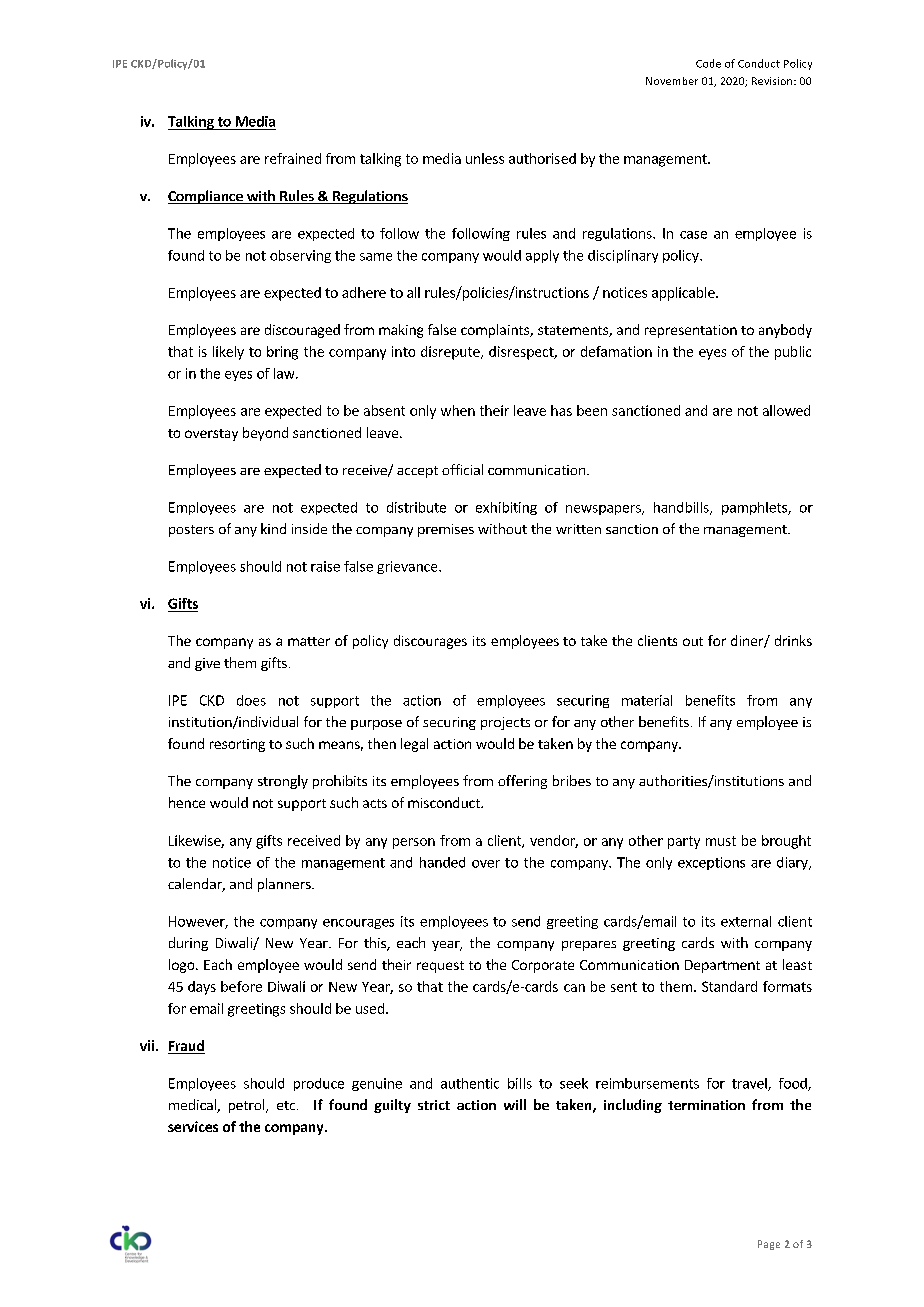 The height and width of the screenshot is (1307, 924). I want to click on request, so click(440, 967).
